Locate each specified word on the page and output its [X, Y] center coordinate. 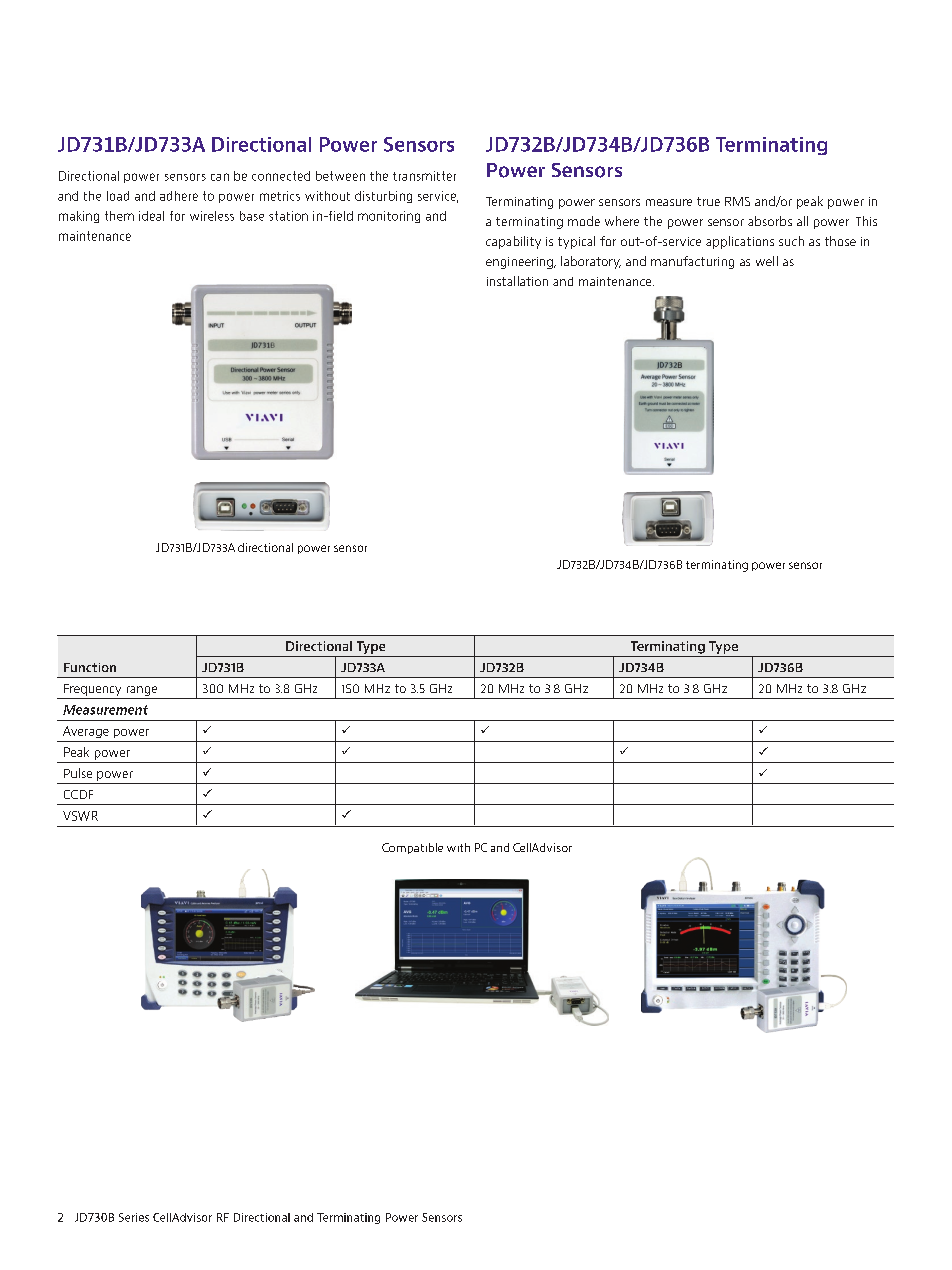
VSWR [80, 816]
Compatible [412, 848]
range [142, 692]
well [767, 261]
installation [517, 281]
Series [134, 1217]
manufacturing [692, 262]
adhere [179, 196]
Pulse [78, 773]
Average [86, 732]
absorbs [770, 221]
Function [90, 667]
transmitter [424, 176]
